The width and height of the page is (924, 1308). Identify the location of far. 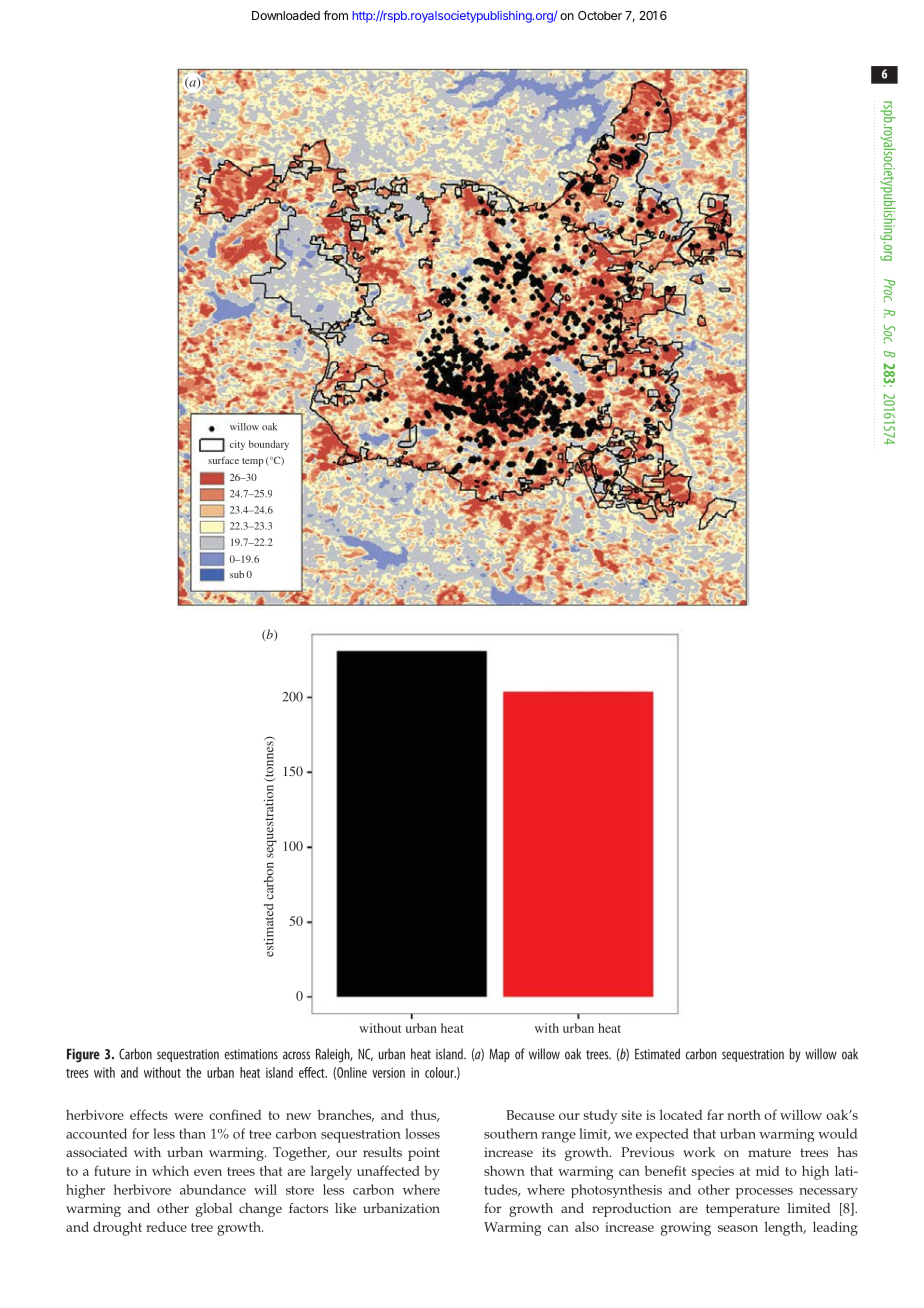
(715, 1114).
